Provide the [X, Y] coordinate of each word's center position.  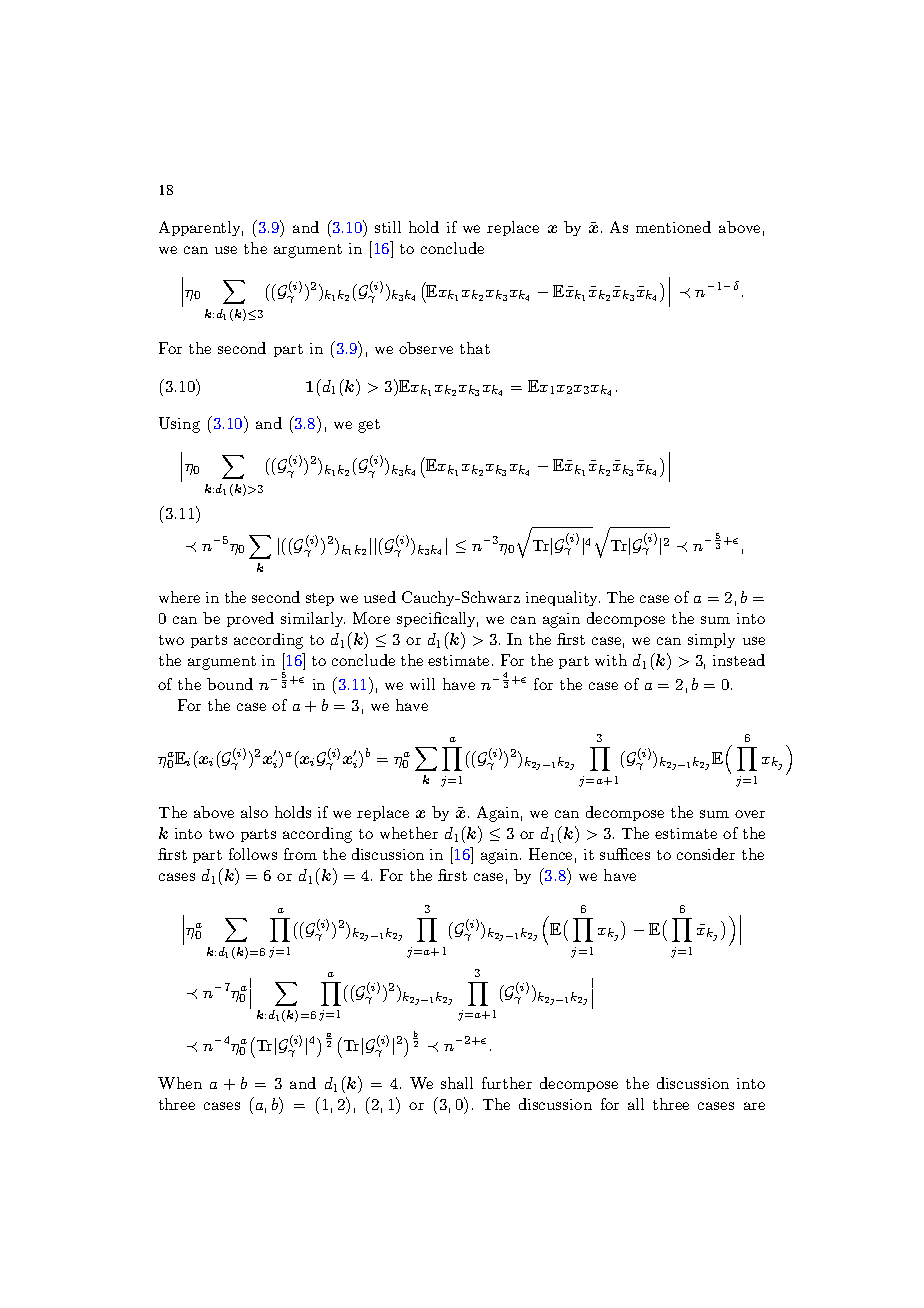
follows [253, 854]
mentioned [673, 227]
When [180, 1083]
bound [230, 684]
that [475, 348]
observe [426, 348]
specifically [437, 619]
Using [179, 425]
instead [739, 660]
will [422, 684]
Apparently [201, 228]
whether [409, 833]
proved [250, 619]
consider [706, 854]
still [388, 227]
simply [711, 640]
